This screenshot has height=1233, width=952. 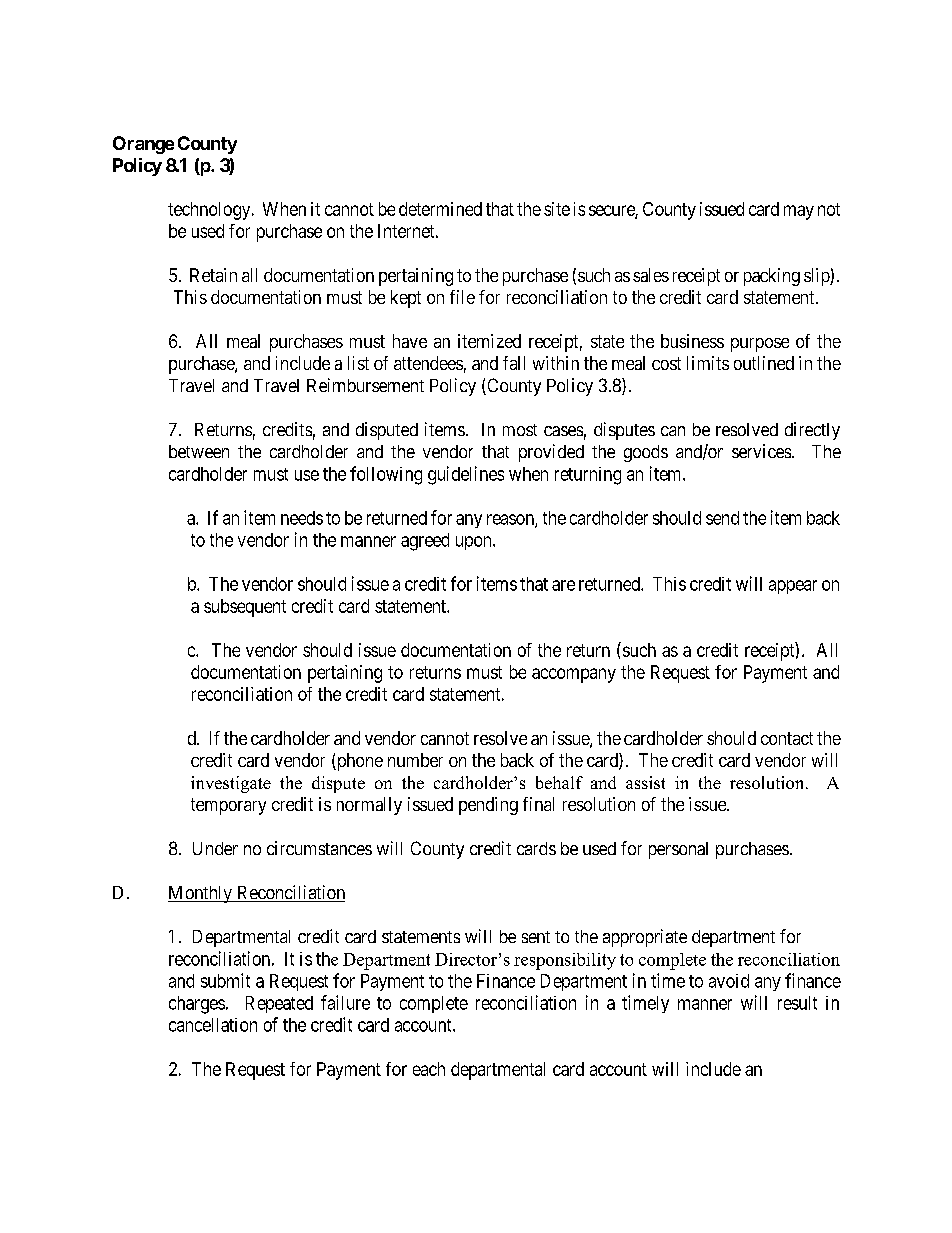 What do you see at coordinates (279, 1004) in the screenshot?
I see `Repeated` at bounding box center [279, 1004].
